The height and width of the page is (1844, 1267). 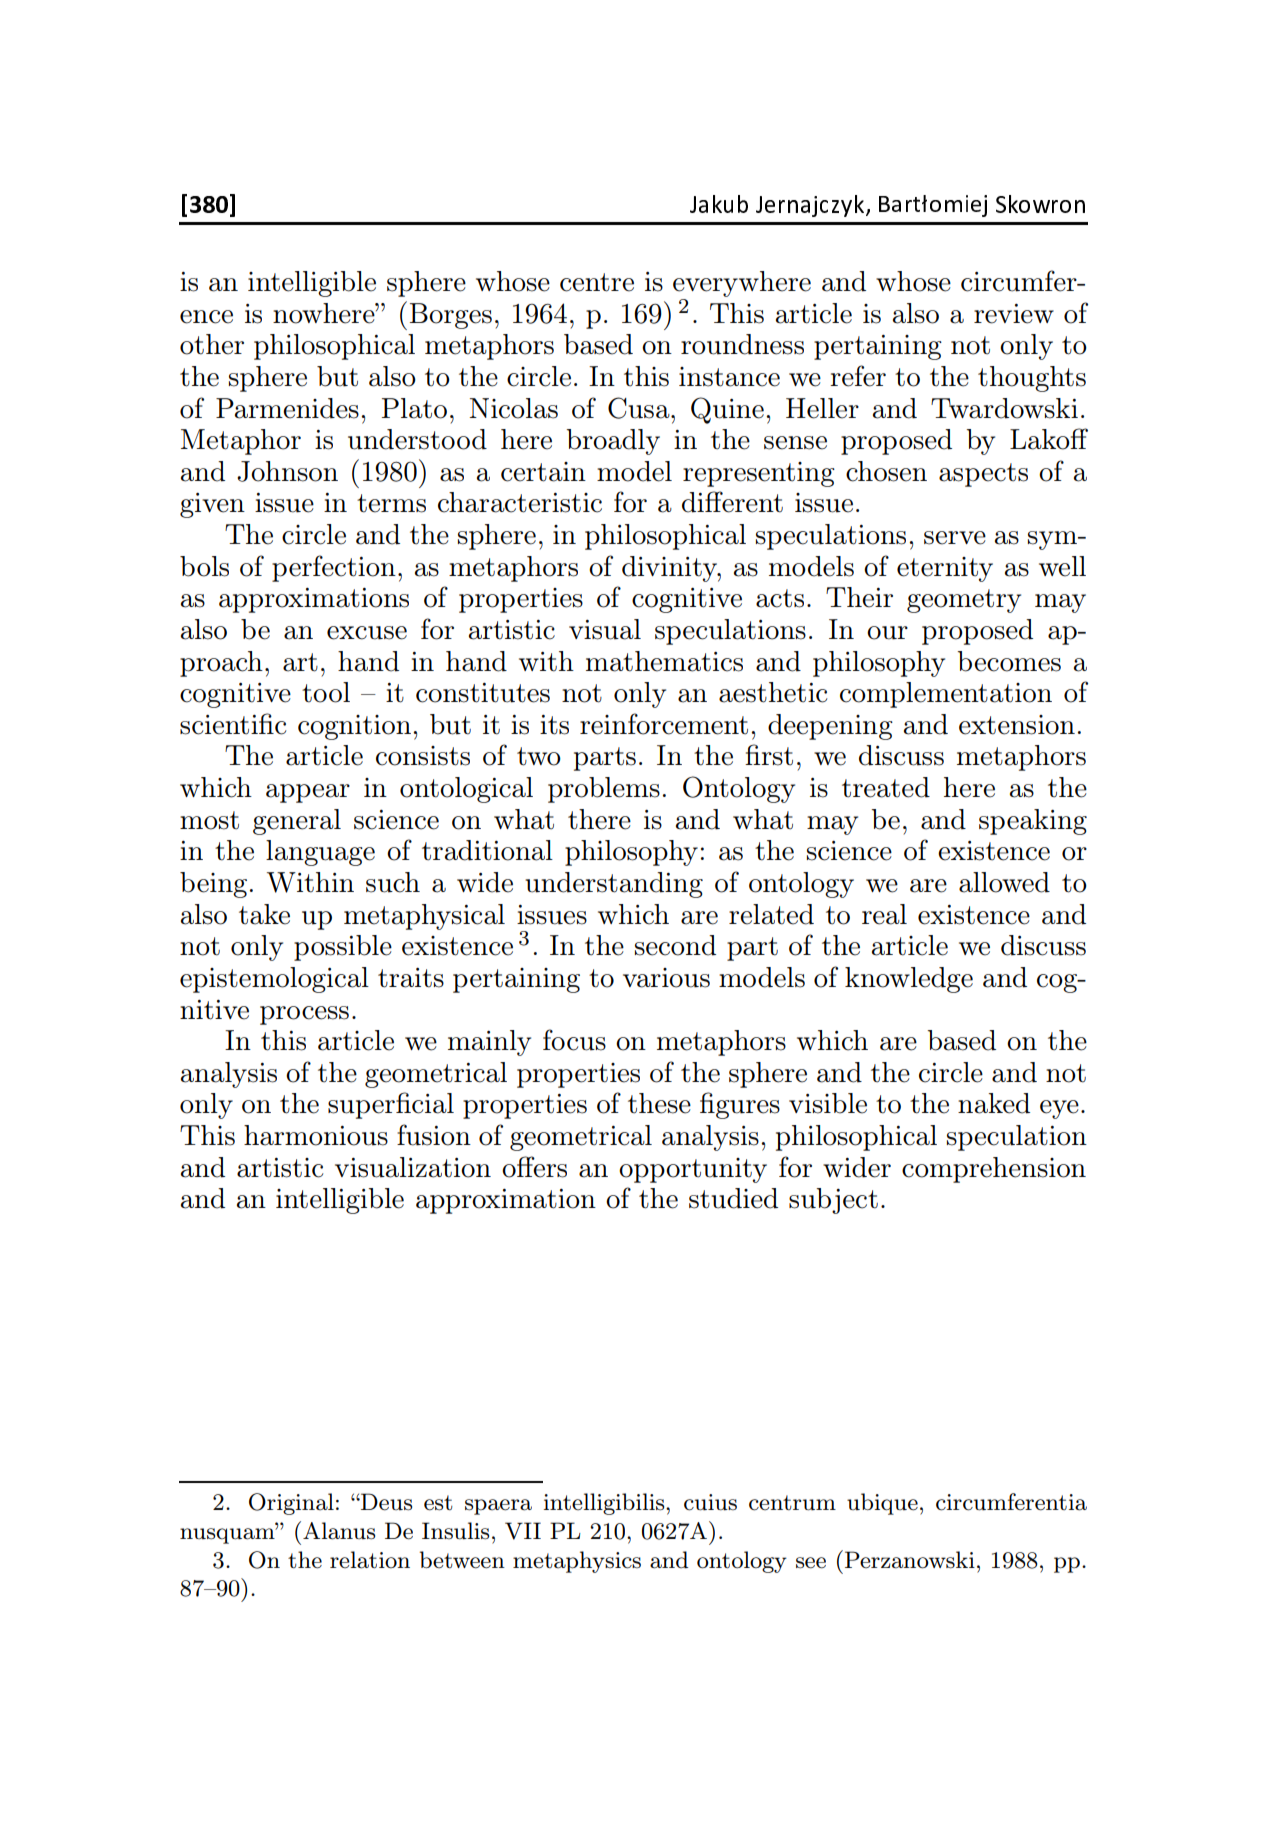 I want to click on metaphysics, so click(x=577, y=1562).
